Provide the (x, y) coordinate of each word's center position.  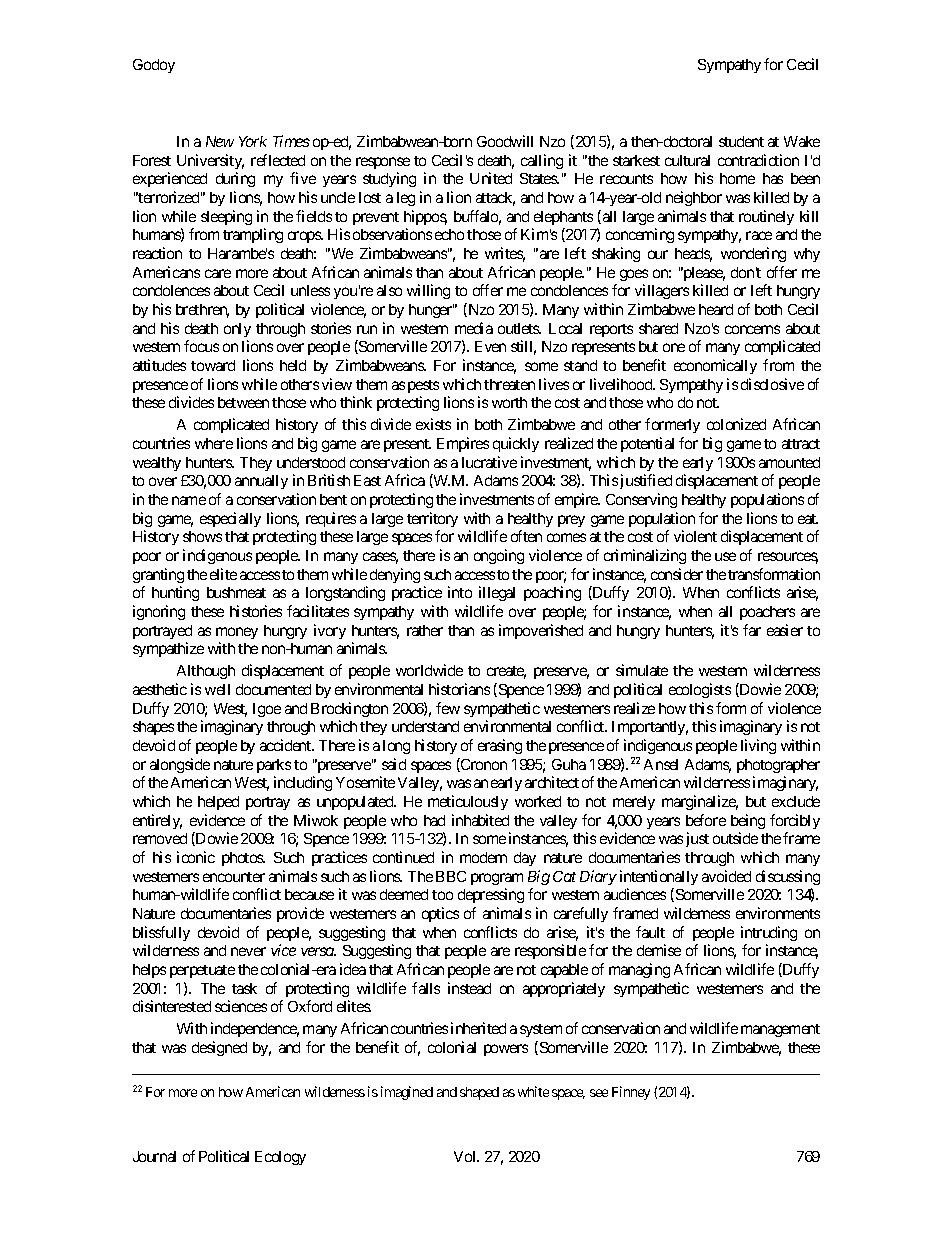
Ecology (280, 1158)
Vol (466, 1156)
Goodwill (505, 141)
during (235, 179)
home (737, 178)
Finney (631, 1093)
